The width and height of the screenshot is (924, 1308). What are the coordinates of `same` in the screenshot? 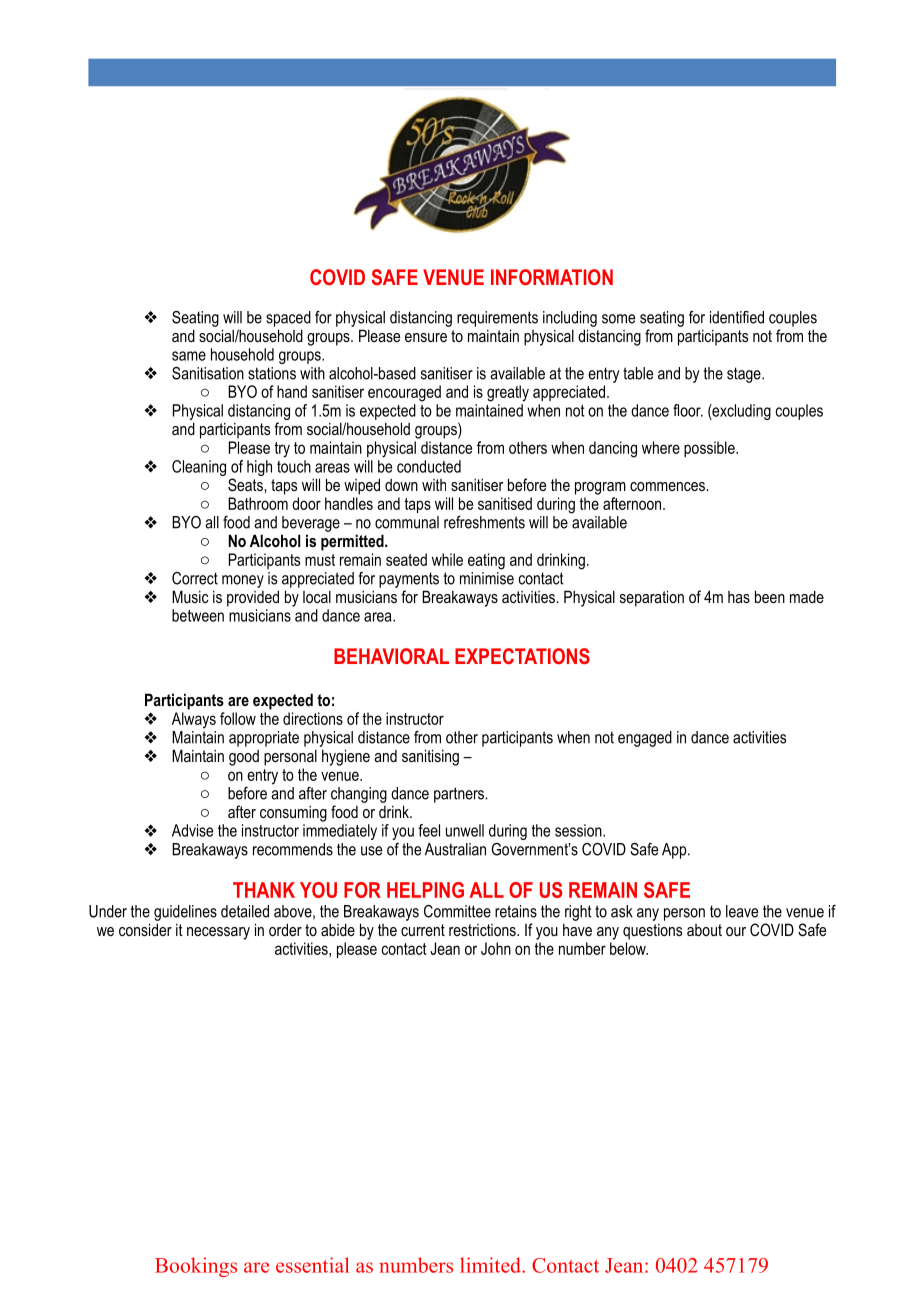 It's located at (189, 356).
